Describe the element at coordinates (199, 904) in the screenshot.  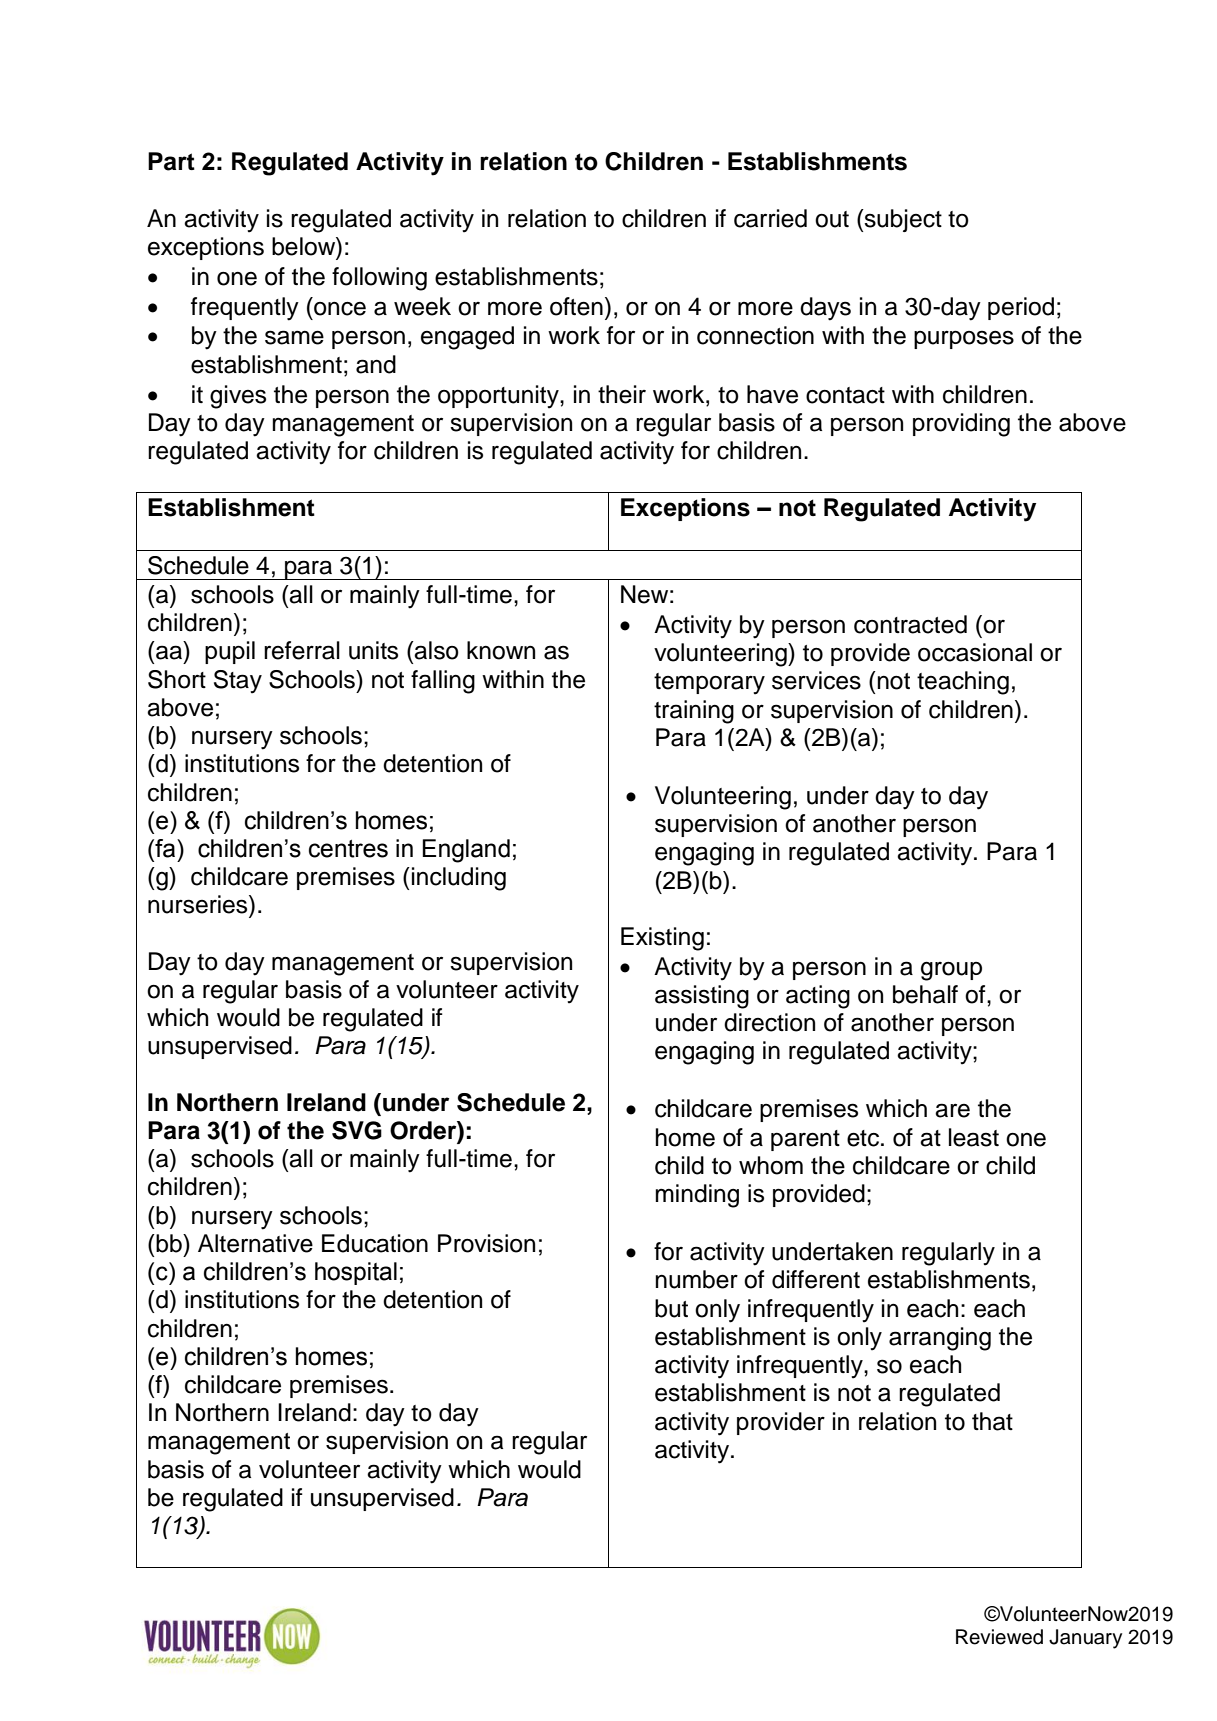
I see `nurseries` at that location.
